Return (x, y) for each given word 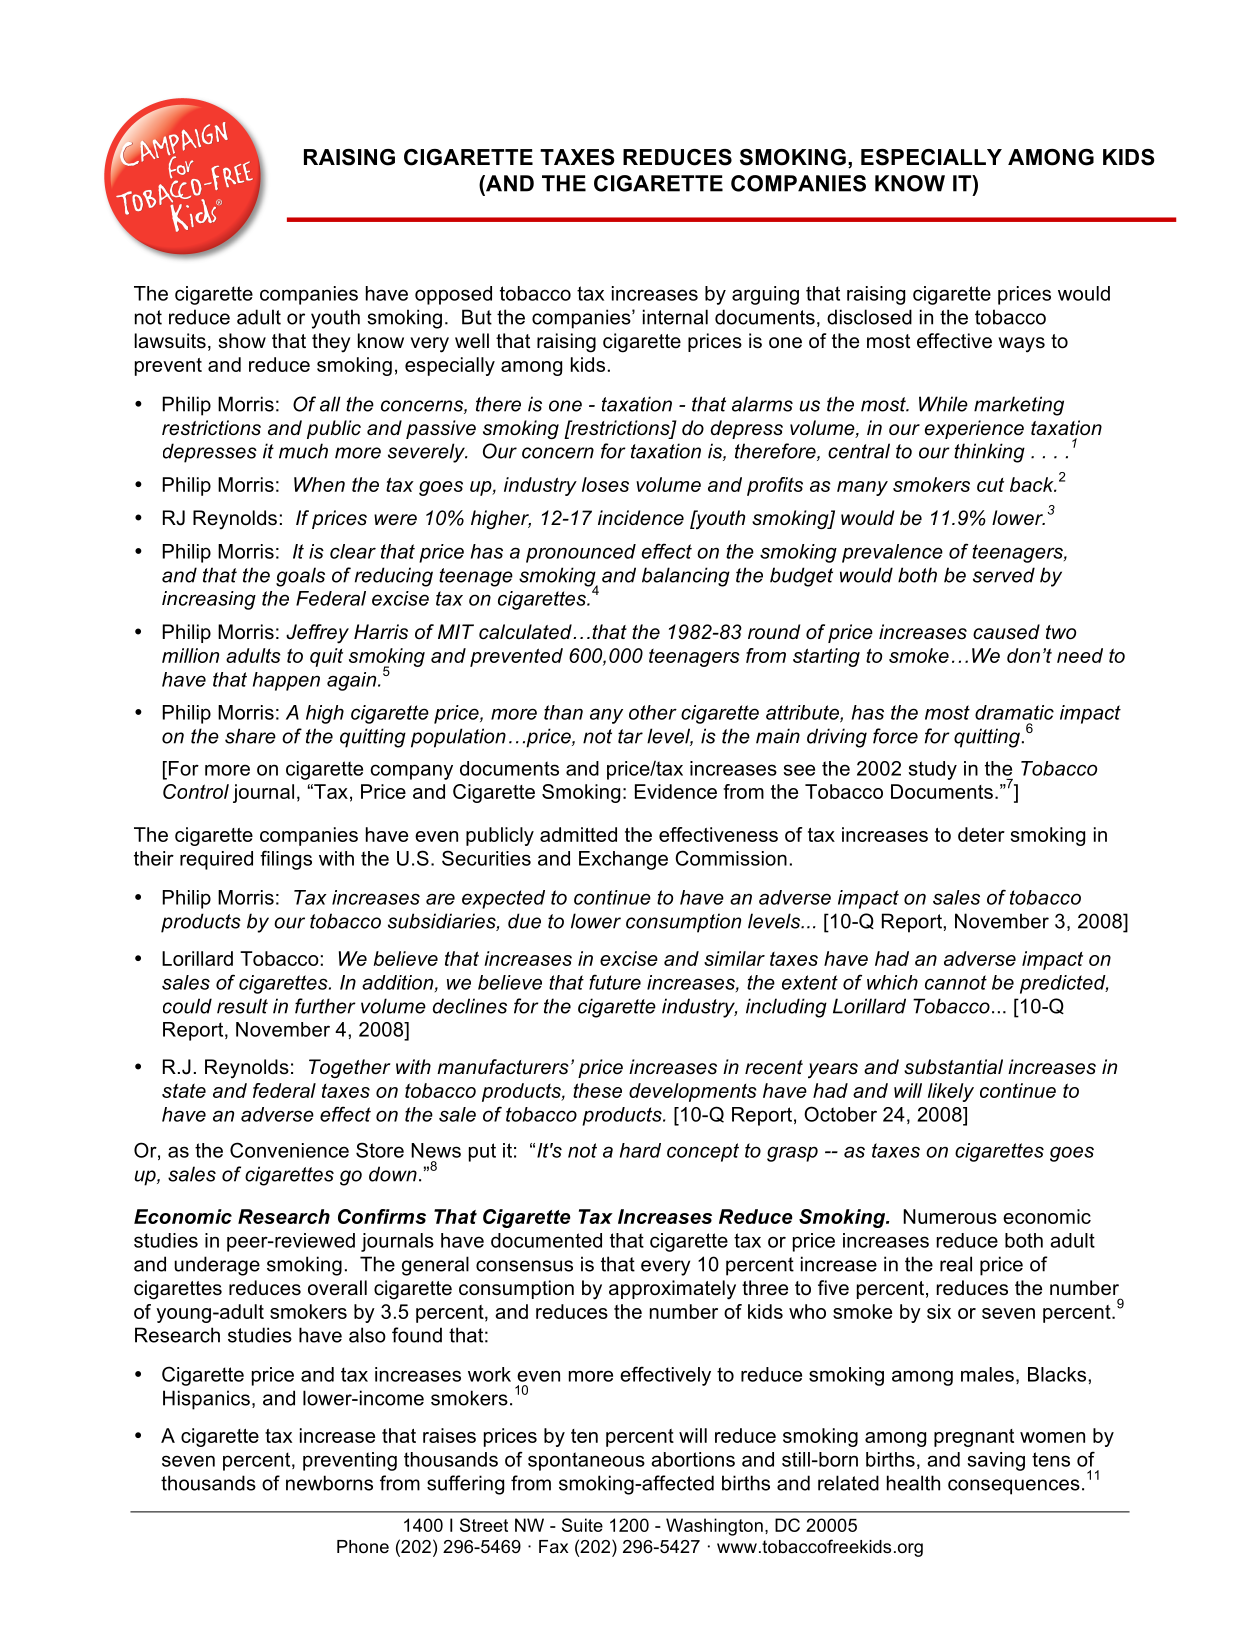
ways (1022, 345)
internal (675, 317)
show (242, 341)
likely (951, 1092)
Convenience (289, 1150)
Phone (363, 1547)
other (653, 712)
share (250, 736)
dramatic (1014, 712)
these (597, 1090)
